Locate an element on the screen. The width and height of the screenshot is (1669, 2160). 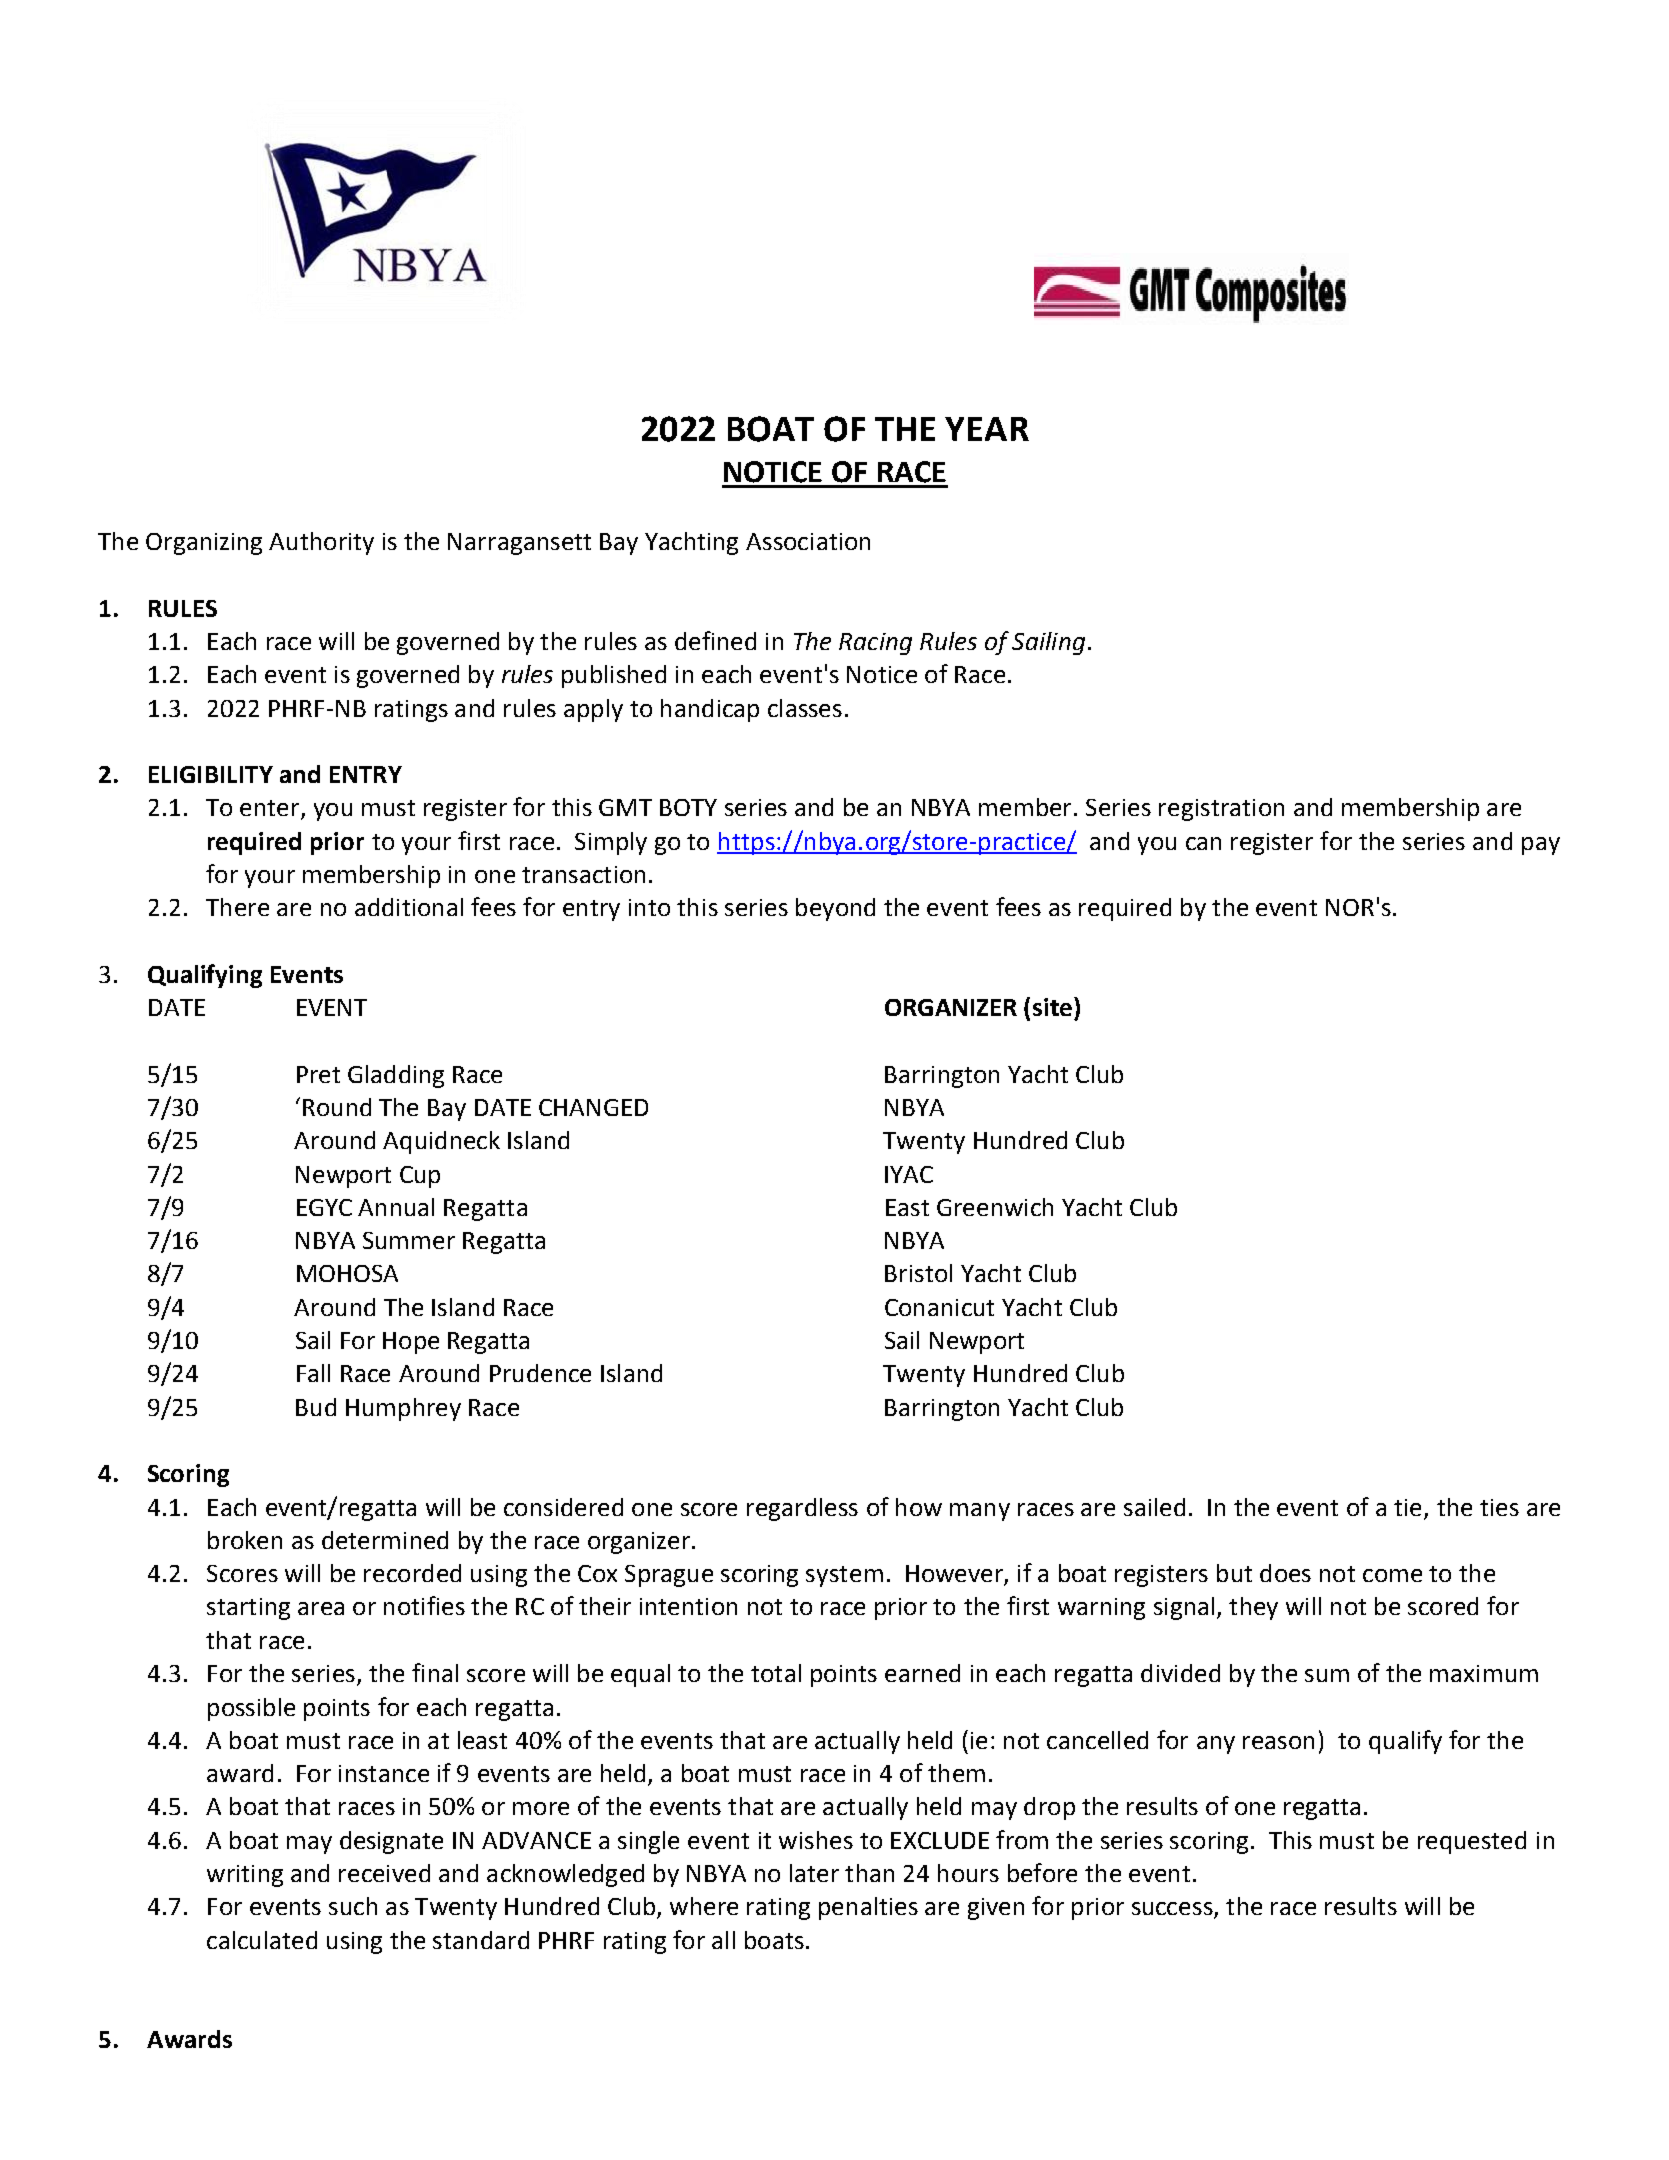
Annual is located at coordinates (396, 1207).
